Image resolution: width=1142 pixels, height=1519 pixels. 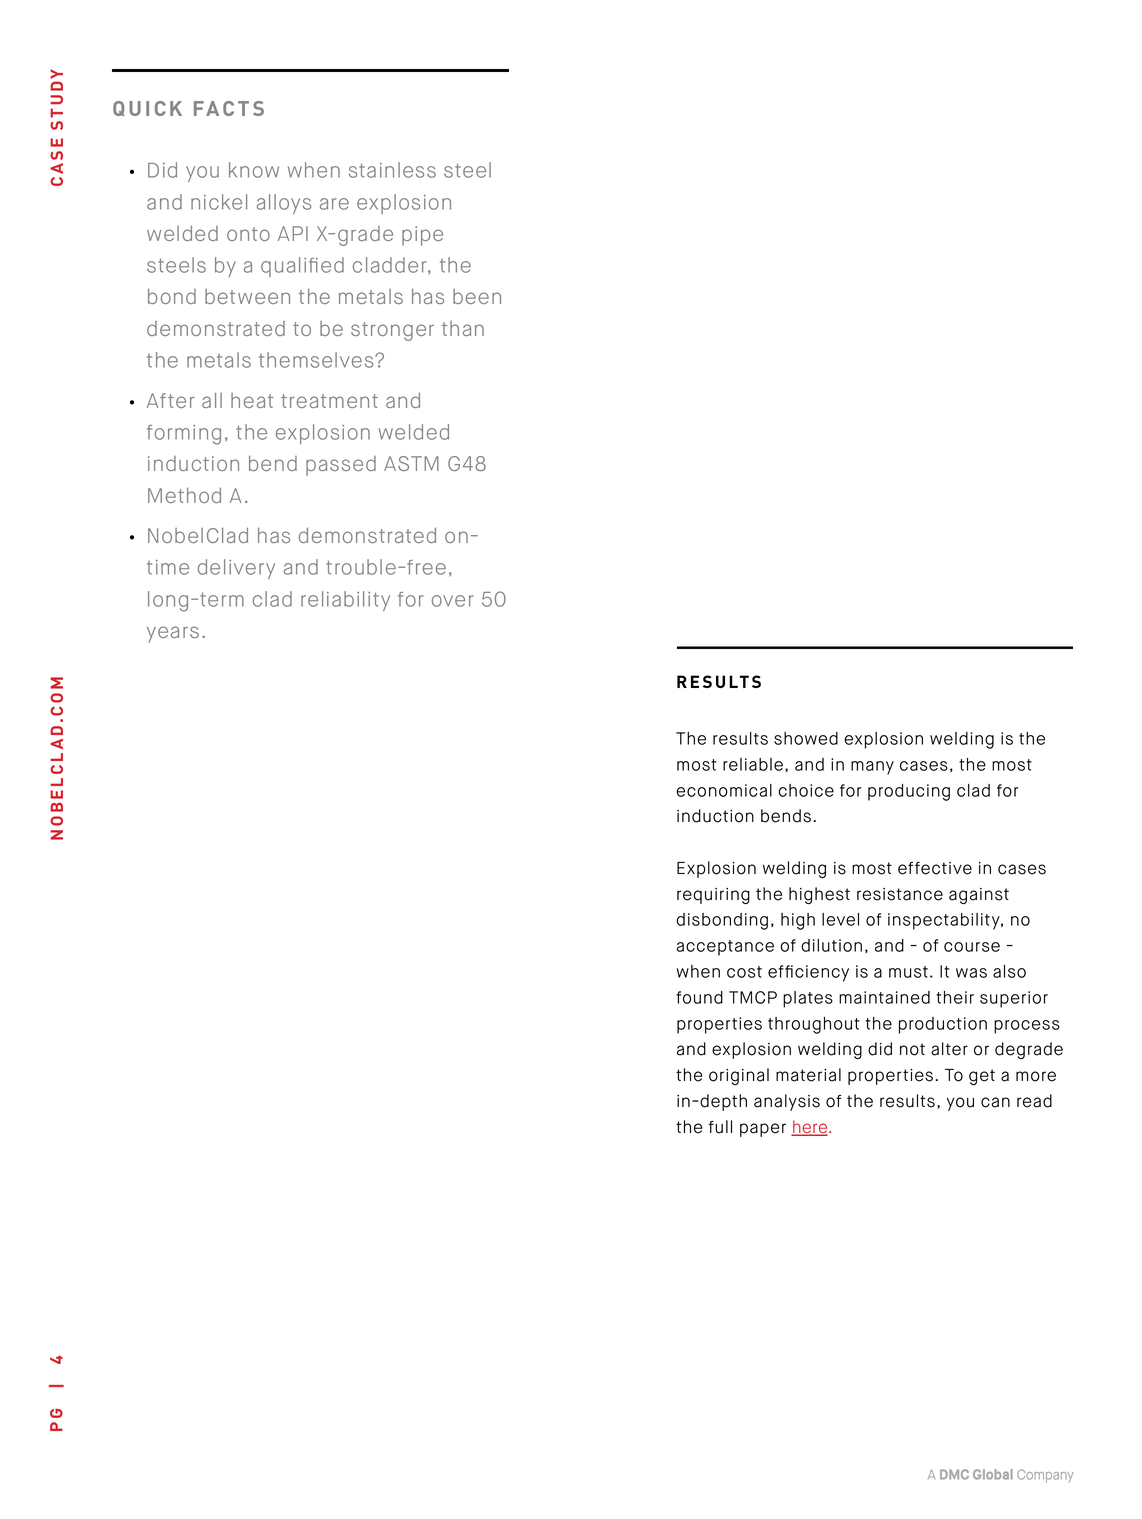 What do you see at coordinates (739, 1076) in the screenshot?
I see `original` at bounding box center [739, 1076].
